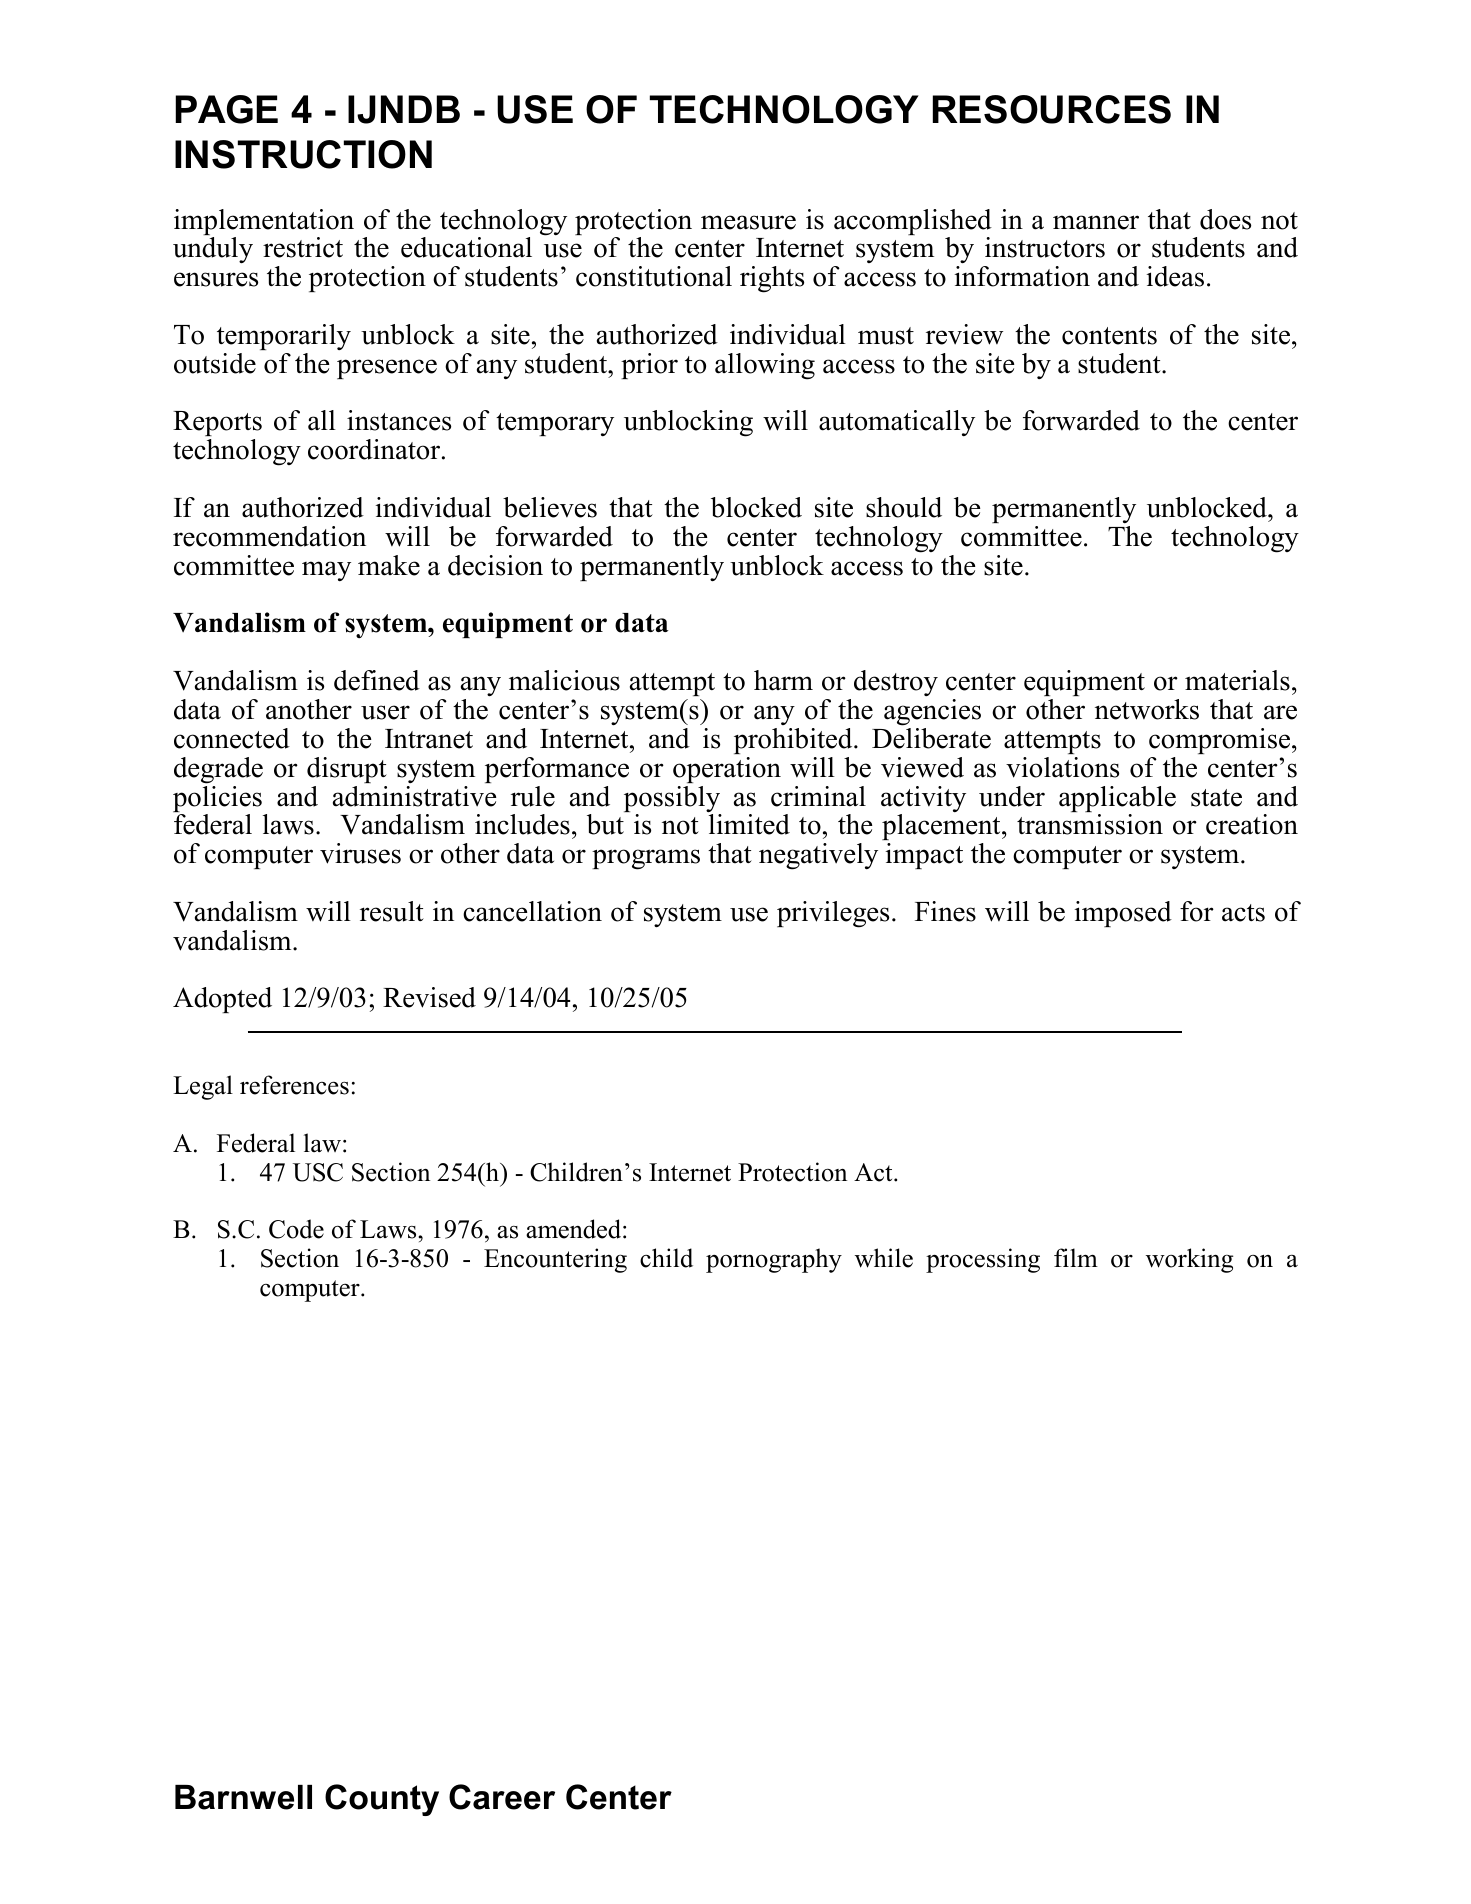 This screenshot has width=1471, height=1904. I want to click on result, so click(392, 911).
